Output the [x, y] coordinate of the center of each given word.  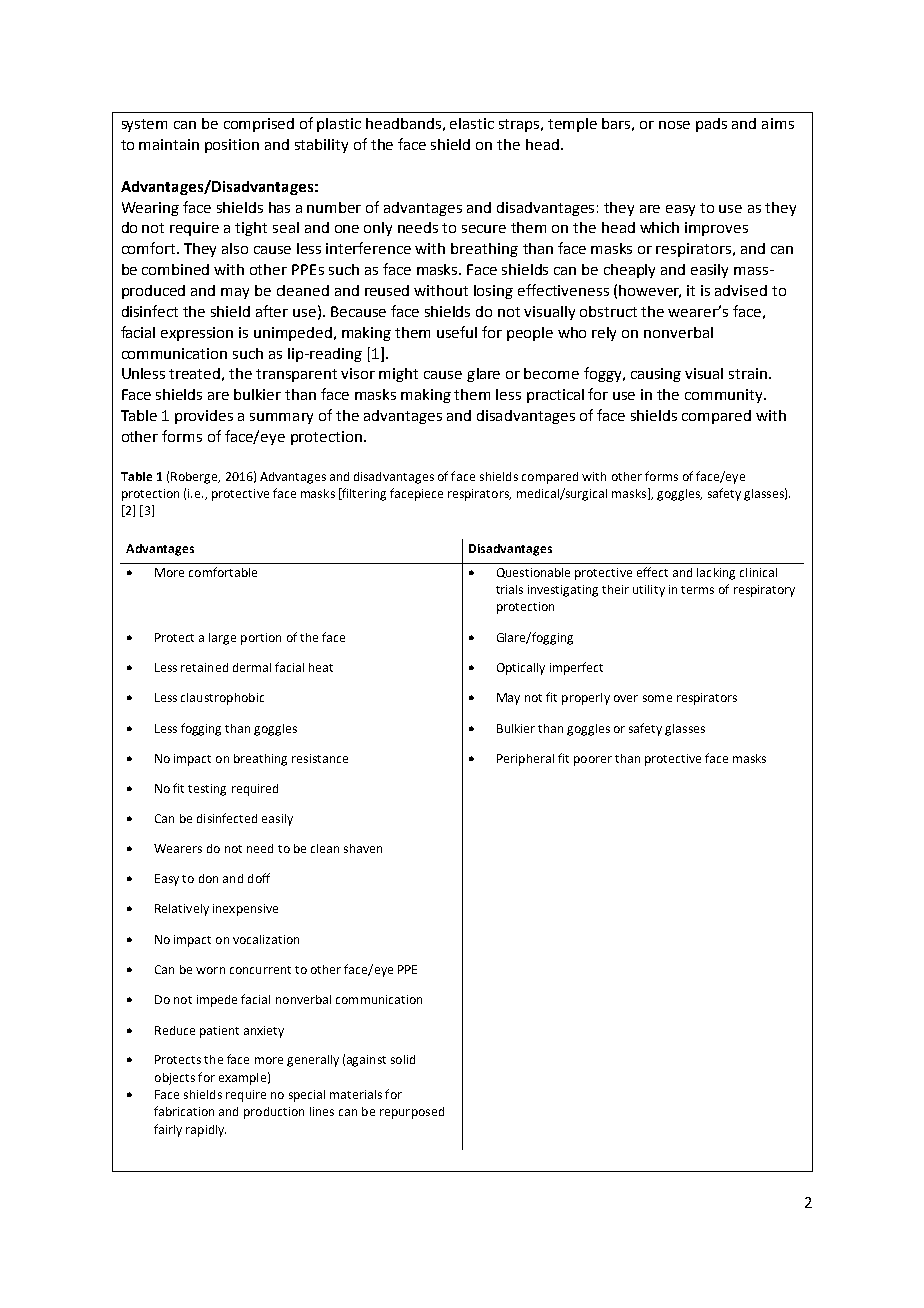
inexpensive [245, 910]
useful [457, 332]
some [657, 698]
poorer [593, 761]
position [232, 146]
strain [749, 373]
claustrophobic [222, 699]
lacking [716, 574]
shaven [363, 848]
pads [711, 125]
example [242, 1079]
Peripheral [525, 760]
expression [197, 334]
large [222, 639]
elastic [472, 123]
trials [509, 589]
